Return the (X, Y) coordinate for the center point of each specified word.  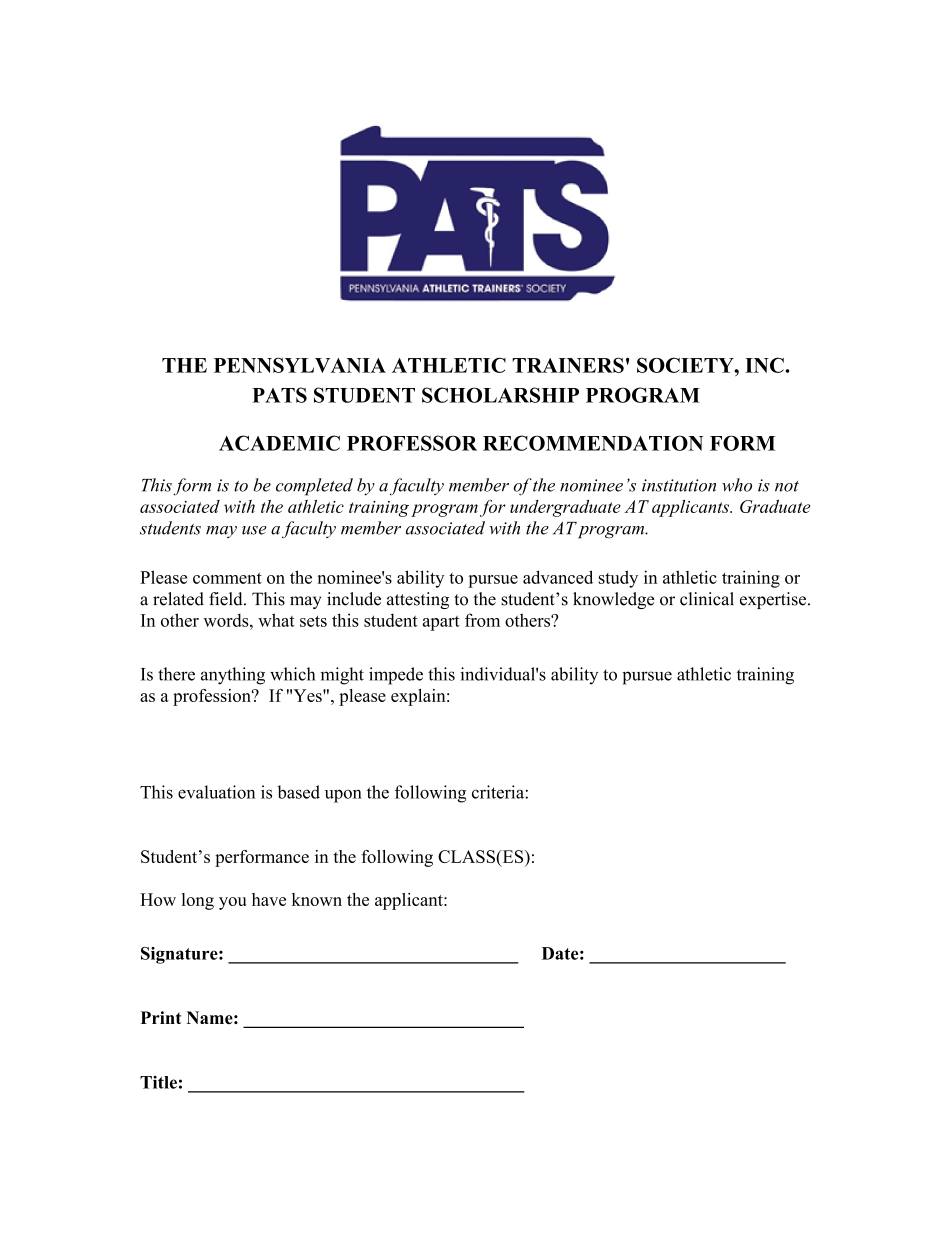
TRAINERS (568, 365)
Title (158, 1082)
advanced (558, 577)
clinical (707, 599)
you (232, 903)
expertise (774, 600)
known (317, 899)
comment (227, 578)
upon (343, 796)
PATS (279, 395)
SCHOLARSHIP (500, 395)
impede (396, 676)
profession (213, 697)
